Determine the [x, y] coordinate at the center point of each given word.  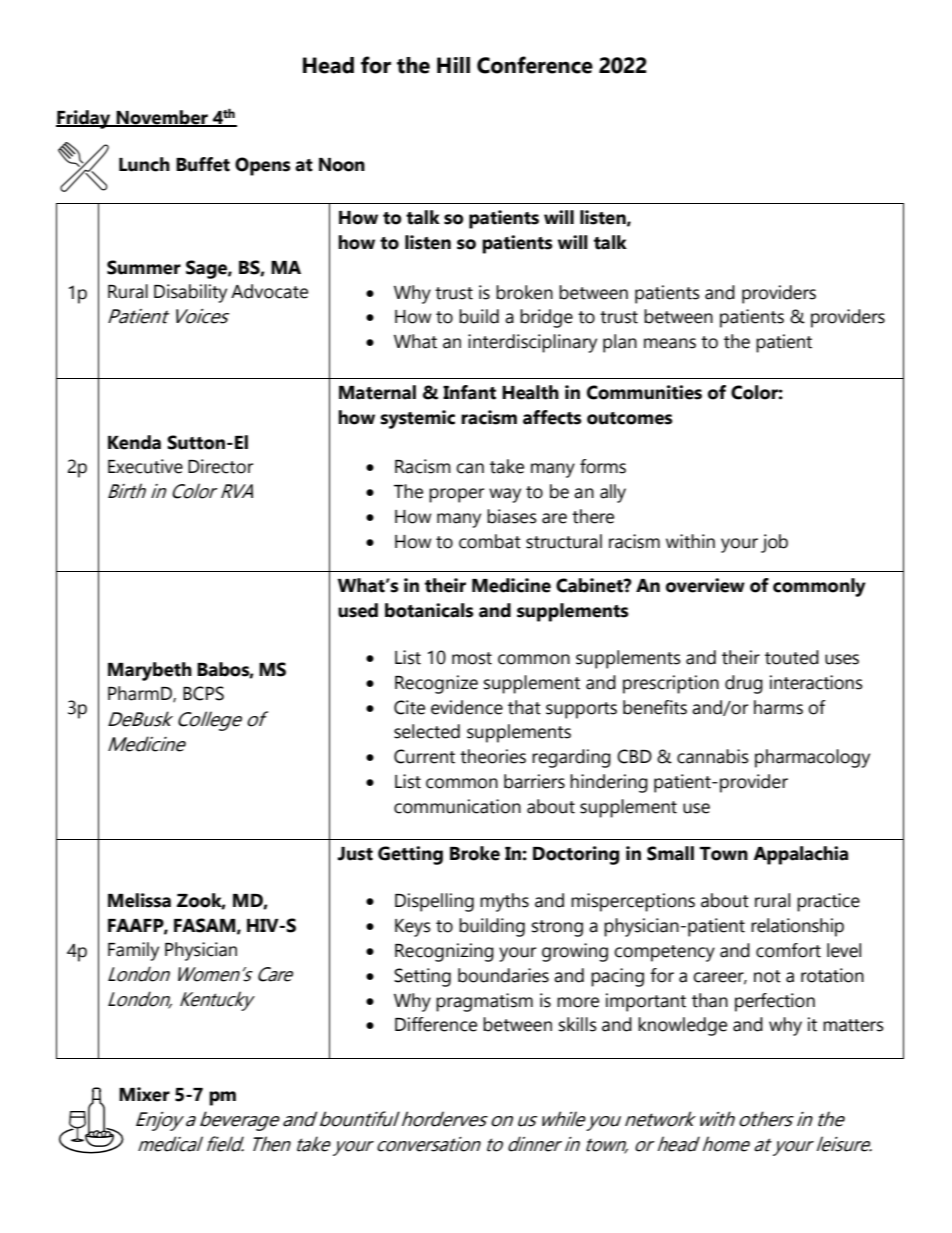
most [472, 658]
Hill [453, 65]
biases [512, 516]
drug [744, 684]
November [162, 118]
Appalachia [800, 855]
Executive [145, 466]
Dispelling [434, 902]
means [670, 343]
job [774, 543]
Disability [190, 293]
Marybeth [150, 671]
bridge [546, 318]
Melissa [139, 900]
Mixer [144, 1094]
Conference [535, 65]
